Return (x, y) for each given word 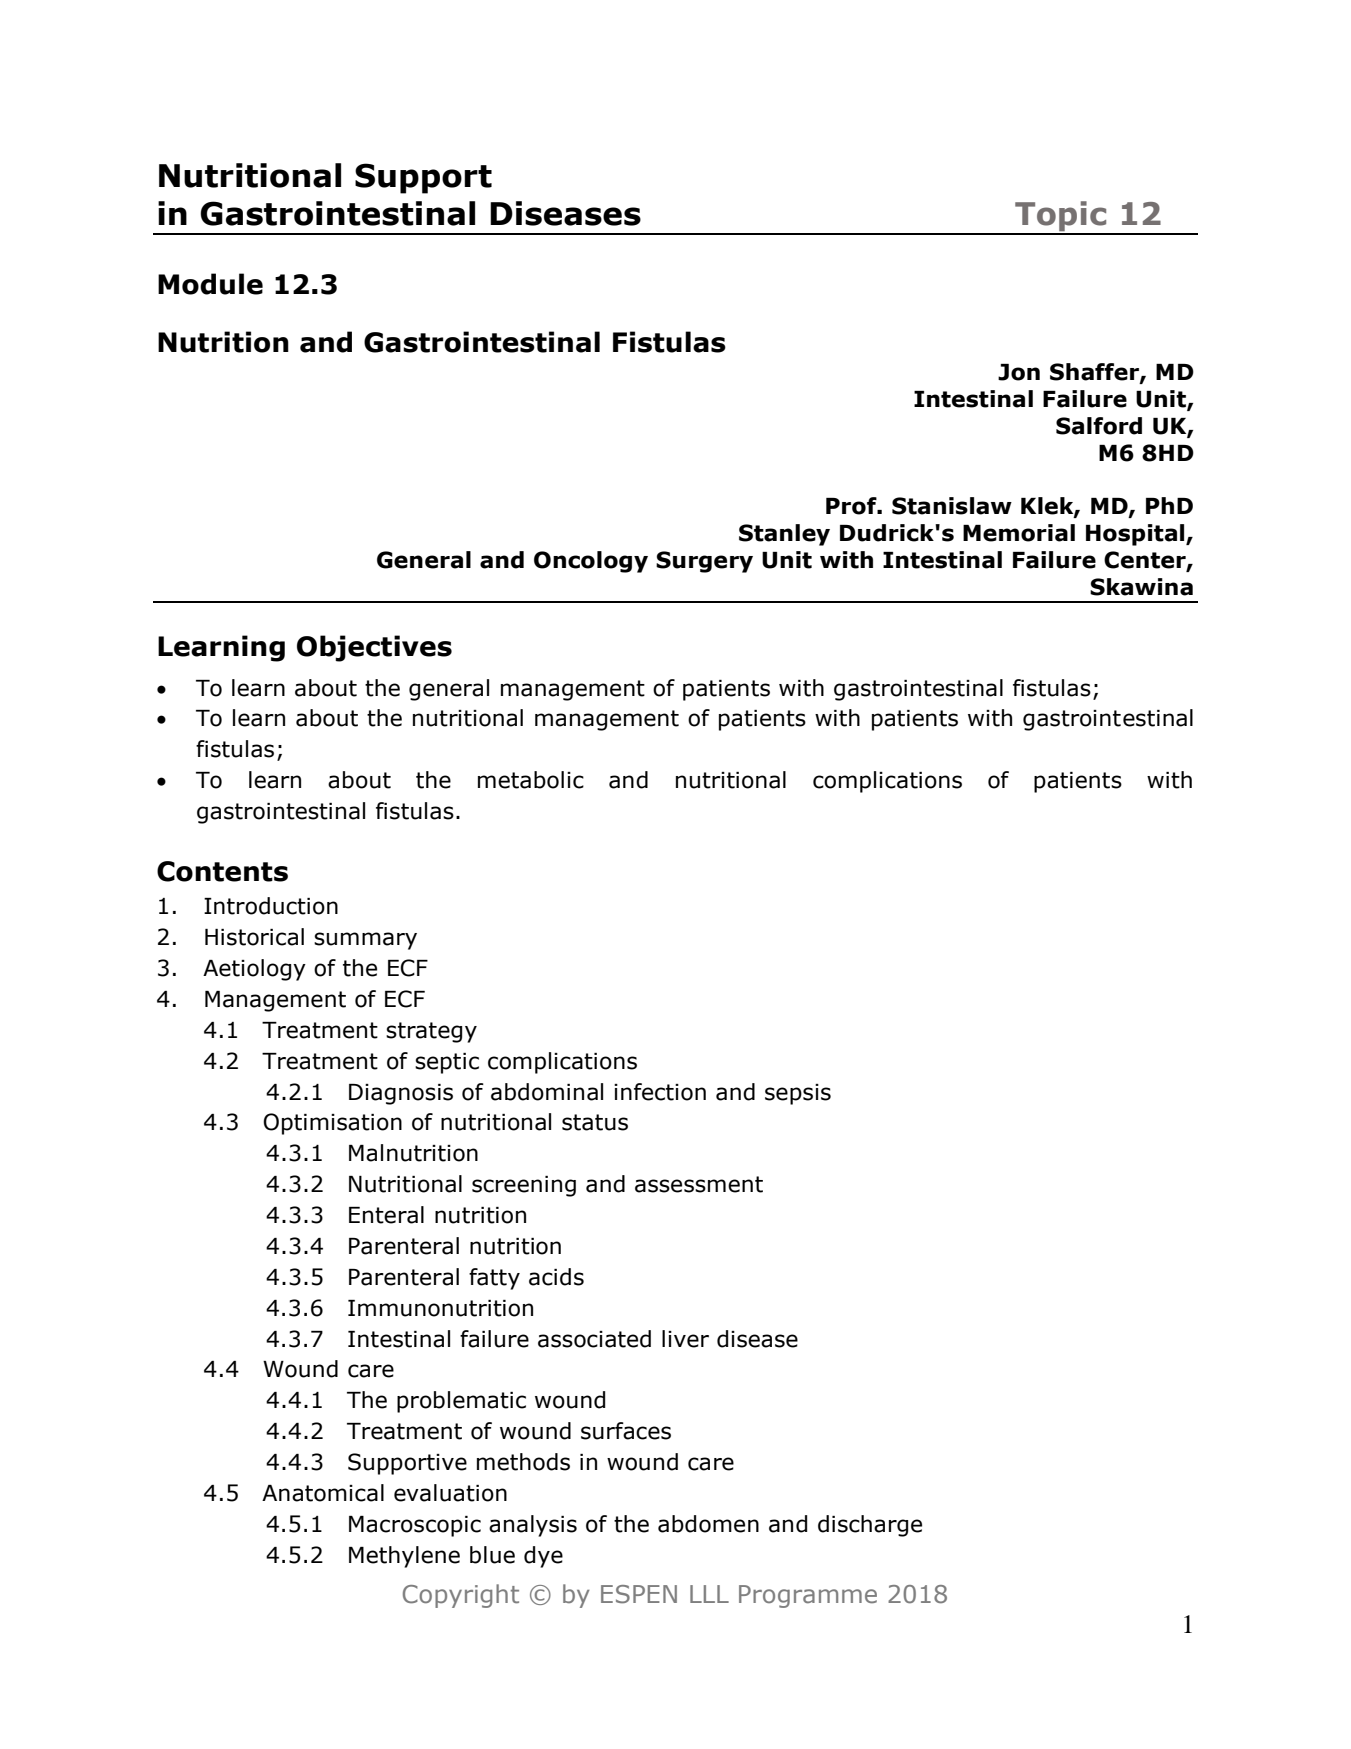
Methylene (404, 1557)
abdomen (708, 1524)
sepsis (798, 1094)
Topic (1061, 217)
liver (685, 1339)
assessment (699, 1184)
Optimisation (332, 1124)
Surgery (704, 562)
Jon (1019, 372)
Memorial (1019, 533)
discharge (870, 1526)
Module (210, 284)
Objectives (374, 648)
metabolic (531, 780)
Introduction (271, 906)
